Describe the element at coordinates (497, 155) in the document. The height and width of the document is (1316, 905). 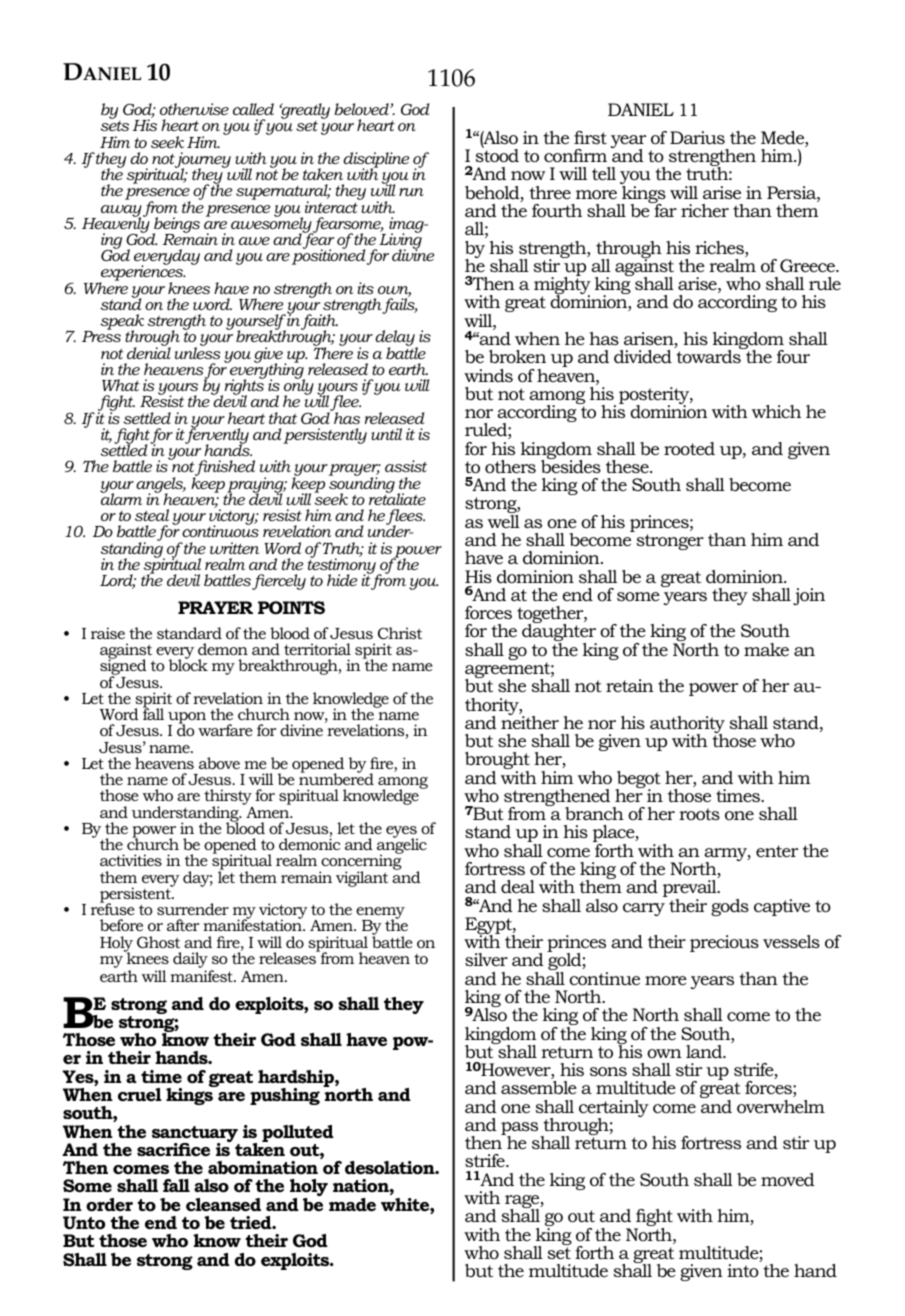
I see `stood` at that location.
